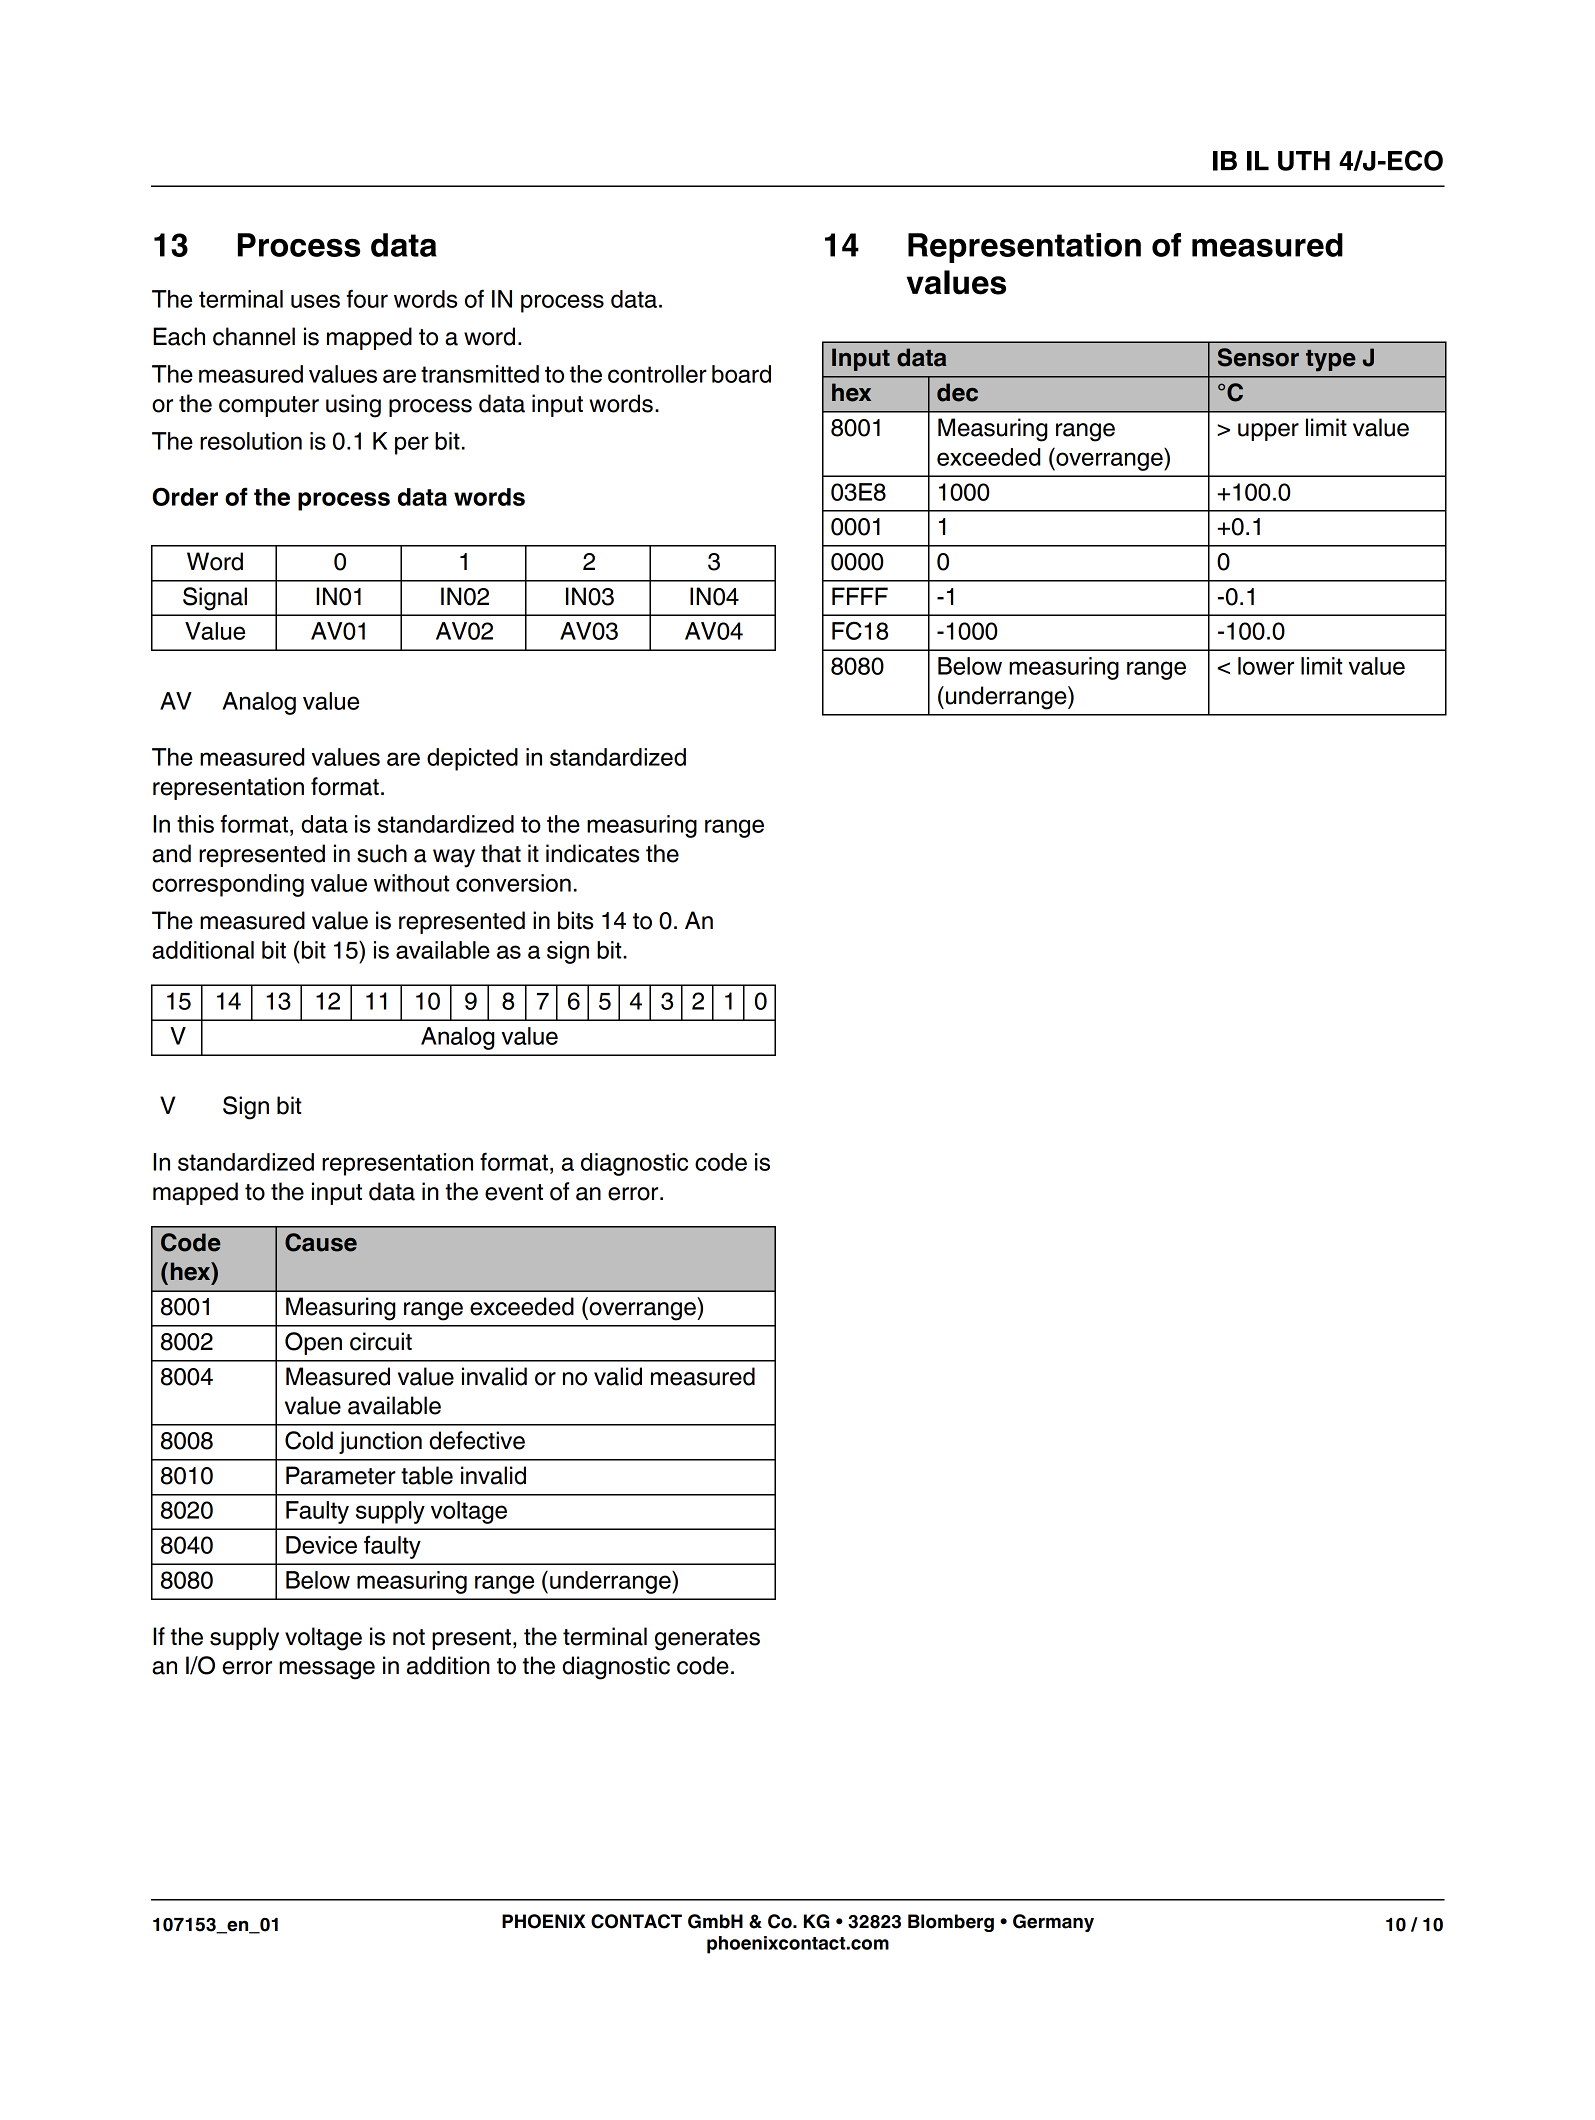 The height and width of the screenshot is (2120, 1595). Describe the element at coordinates (1266, 666) in the screenshot. I see `lower` at that location.
